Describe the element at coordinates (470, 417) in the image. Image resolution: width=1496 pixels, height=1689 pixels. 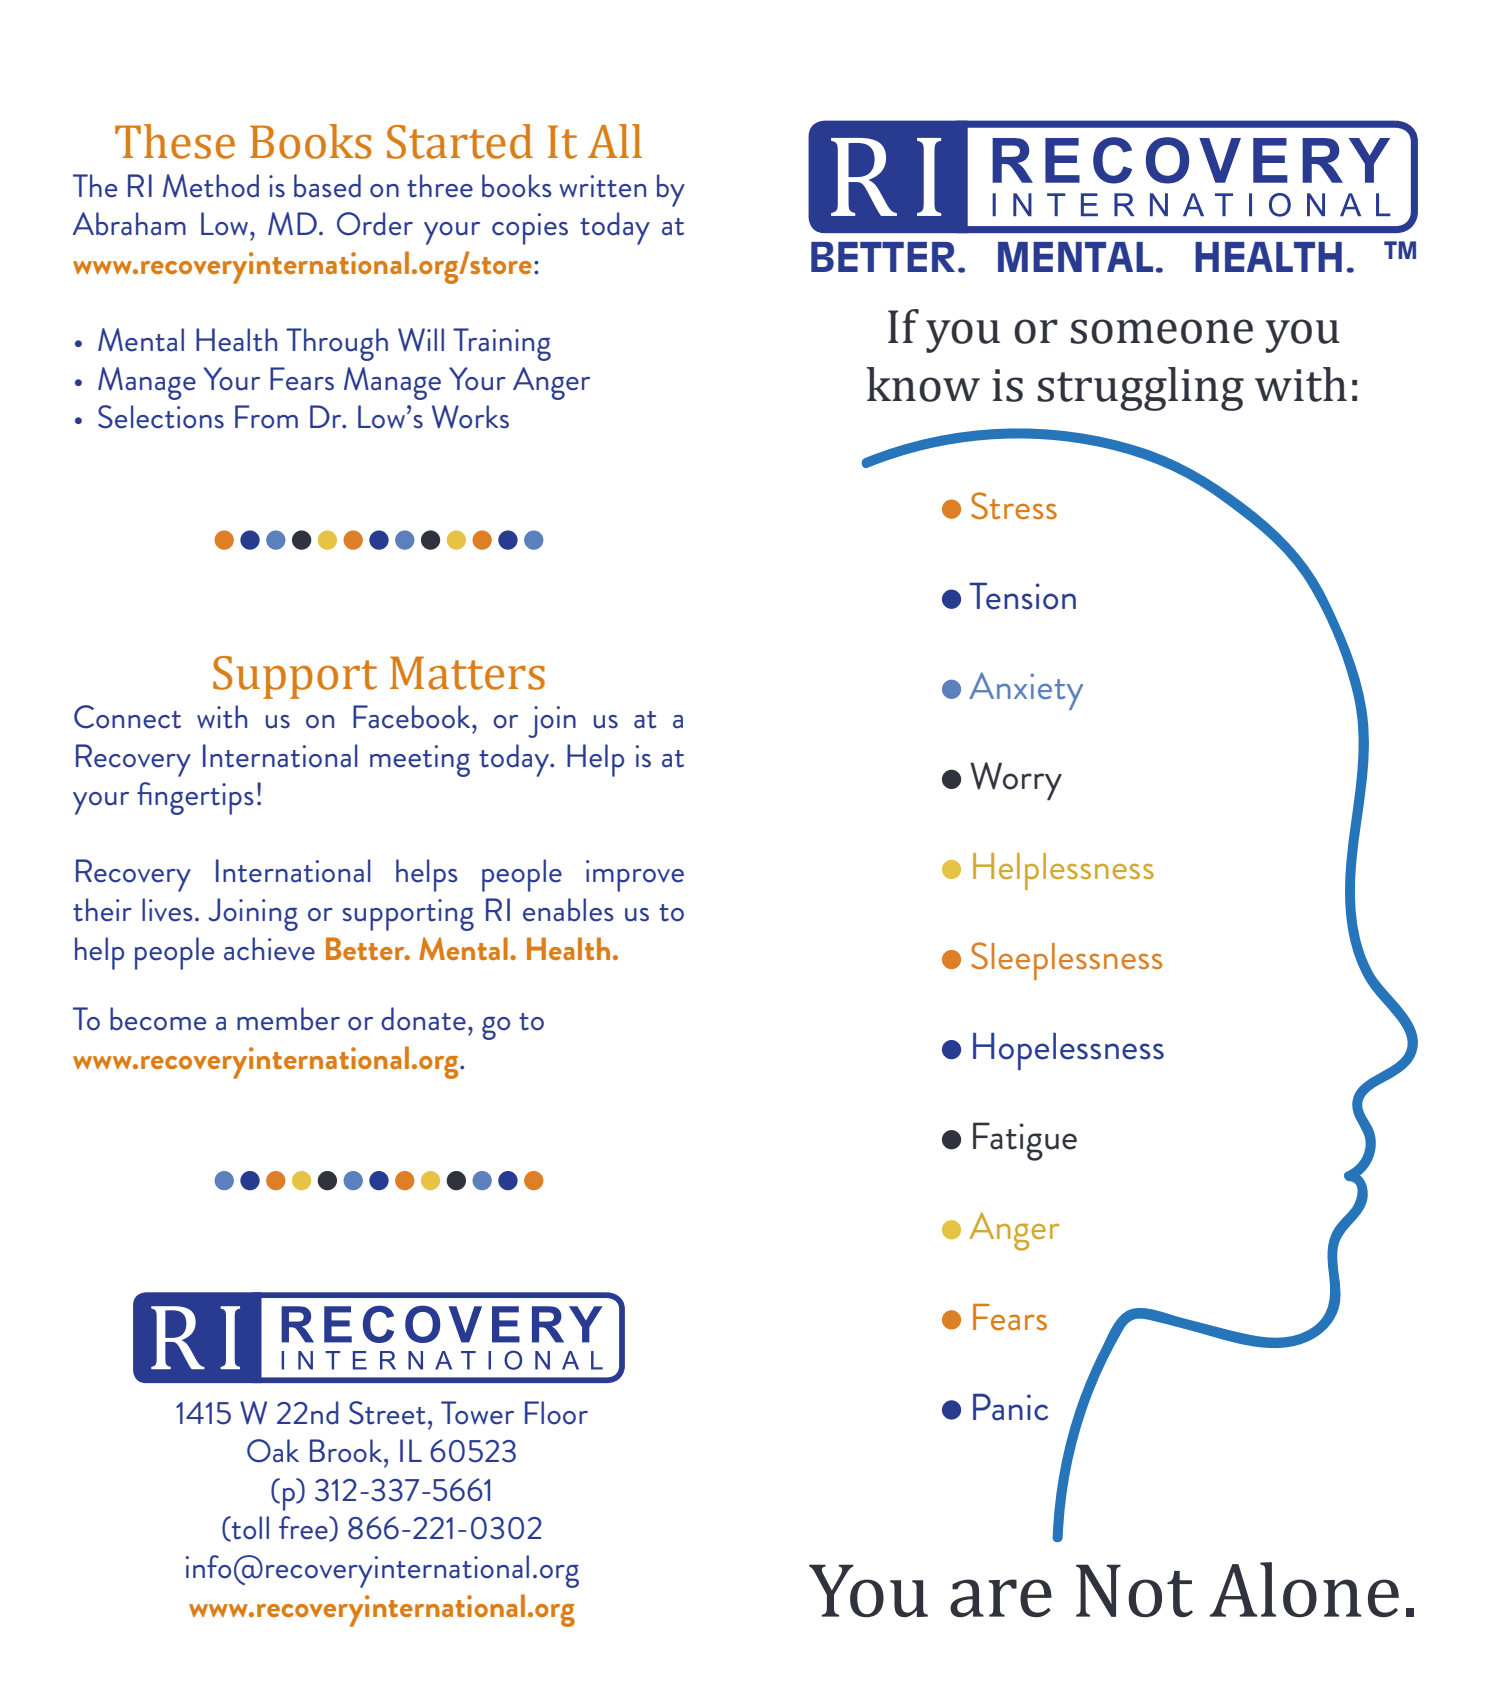
I see `Works` at that location.
